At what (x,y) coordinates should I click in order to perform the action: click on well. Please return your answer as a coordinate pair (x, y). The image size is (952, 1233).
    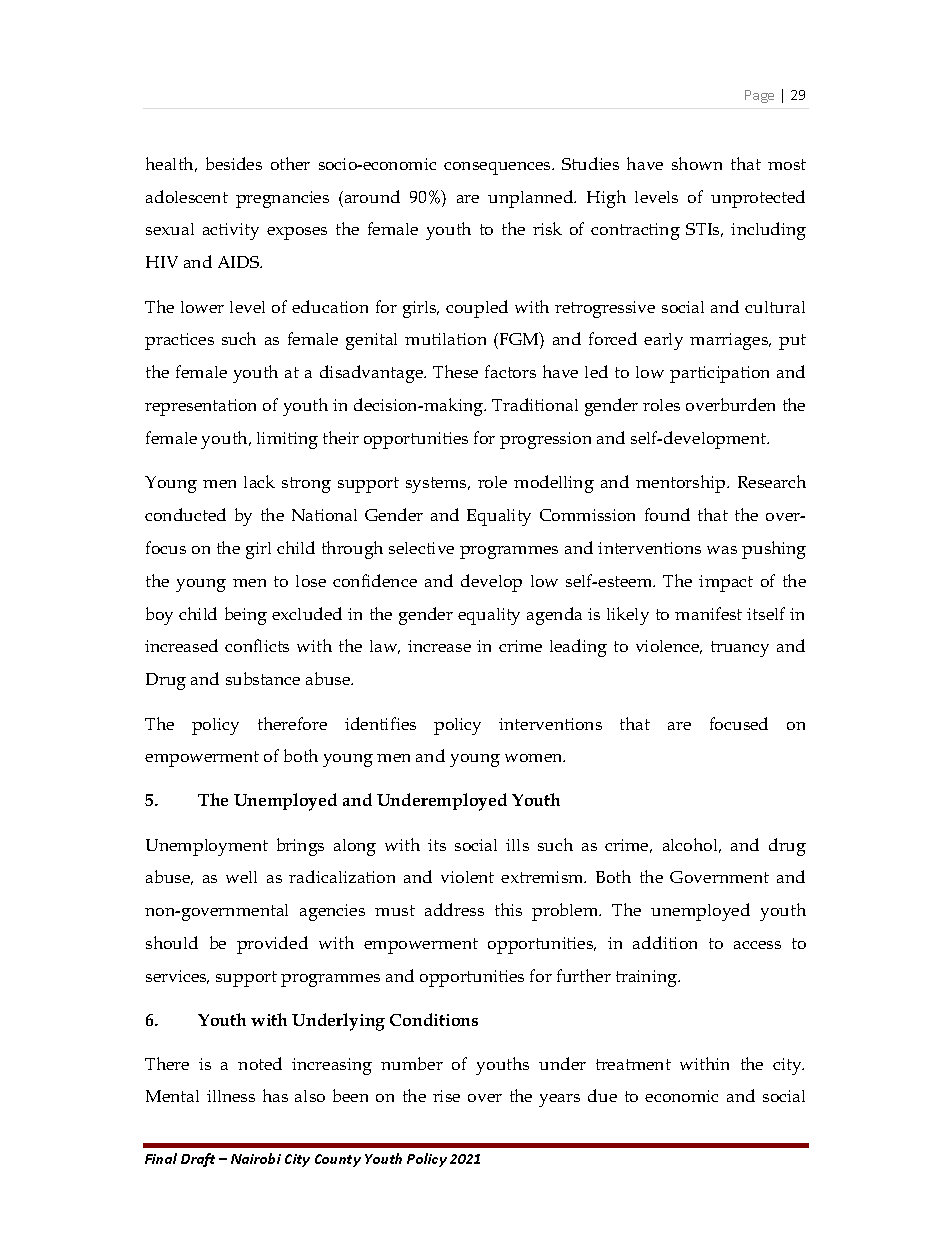
    Looking at the image, I should click on (241, 877).
